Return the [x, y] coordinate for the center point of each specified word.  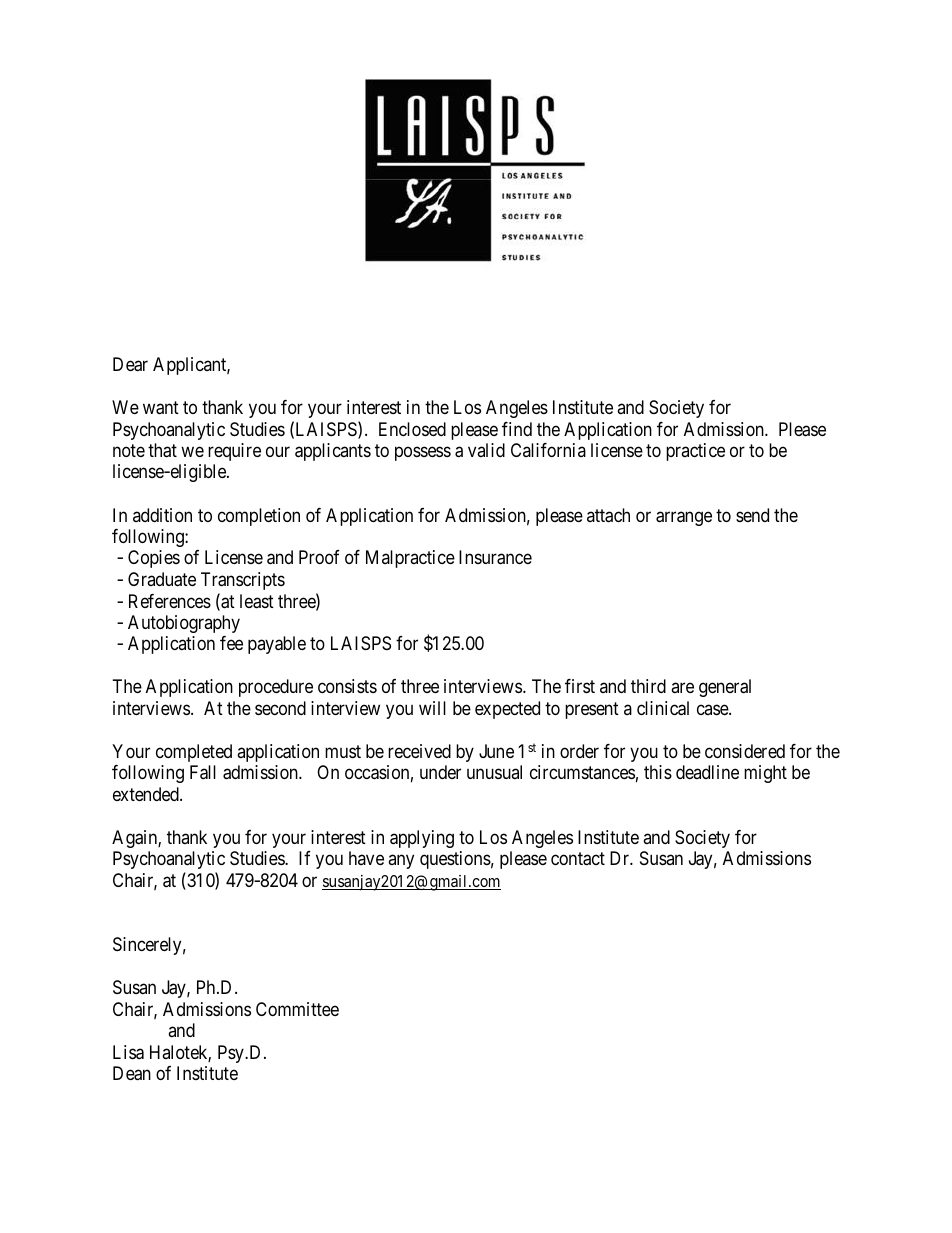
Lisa [128, 1052]
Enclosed [412, 429]
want [161, 408]
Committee [297, 1009]
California [548, 450]
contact [578, 859]
